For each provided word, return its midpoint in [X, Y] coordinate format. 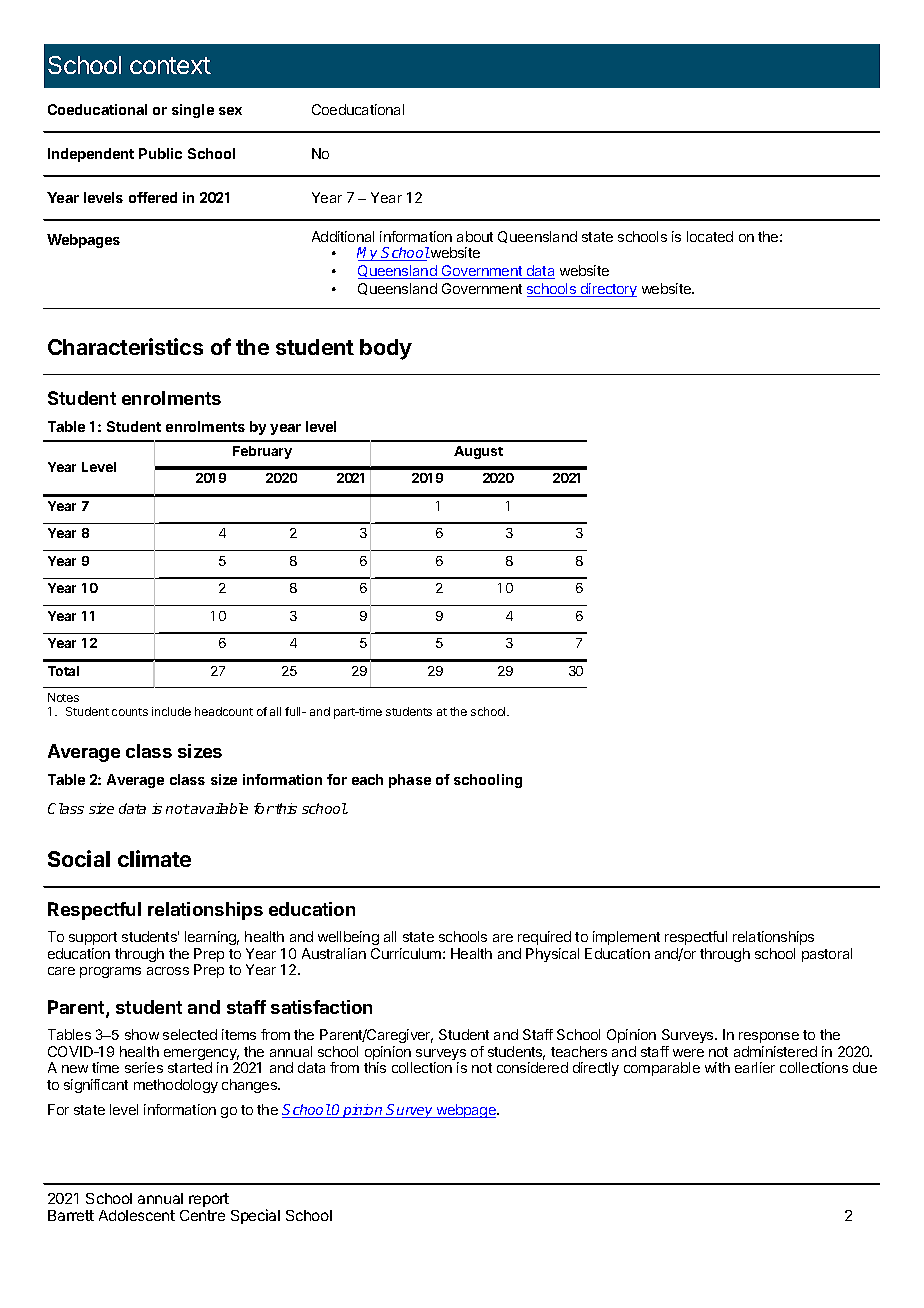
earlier [755, 1067]
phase [410, 781]
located [710, 236]
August [478, 452]
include [171, 711]
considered [532, 1067]
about [475, 236]
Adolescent [137, 1215]
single [193, 111]
